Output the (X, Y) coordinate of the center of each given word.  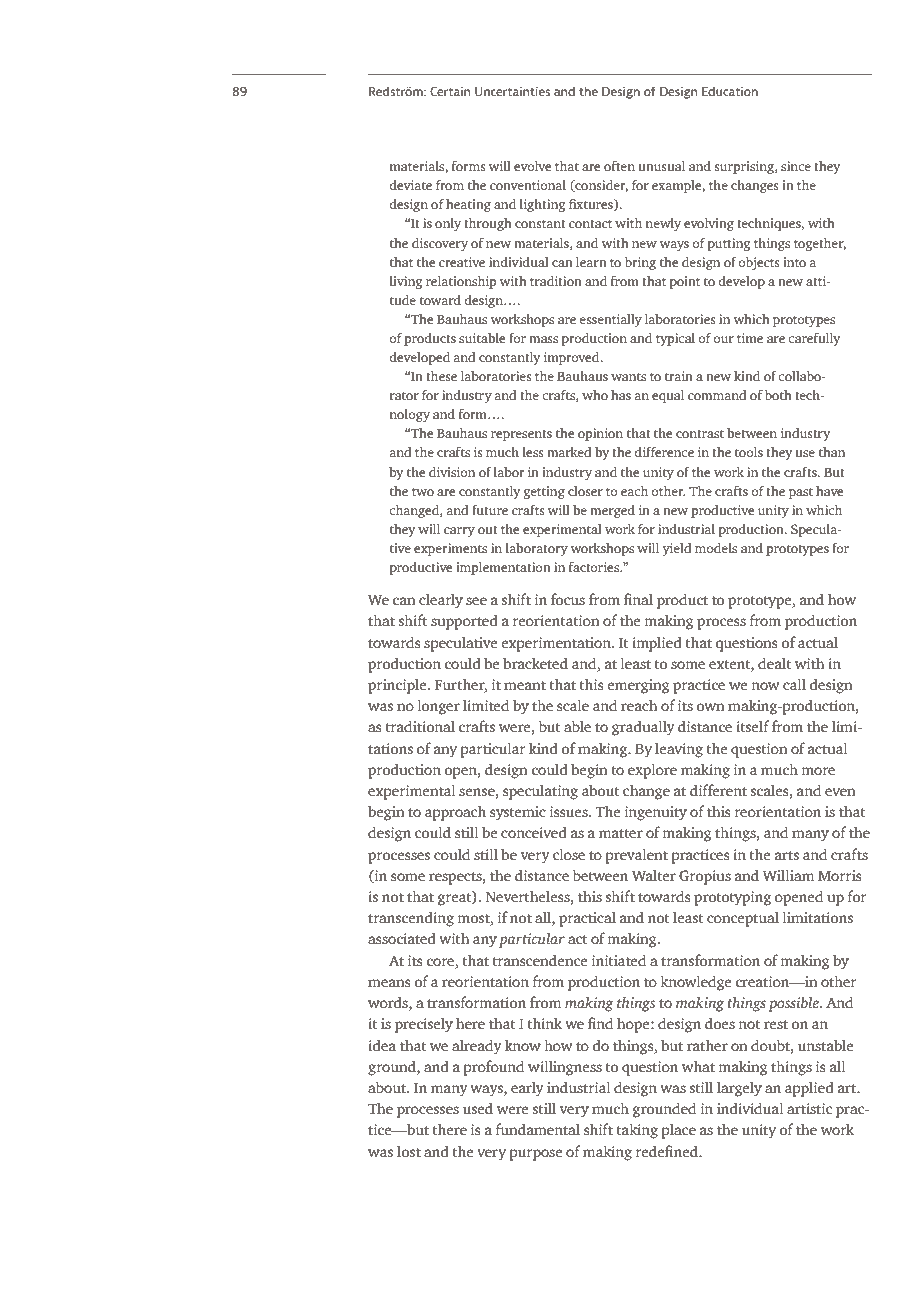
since (796, 166)
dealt (774, 664)
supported (464, 622)
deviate (410, 185)
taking (637, 1131)
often (619, 165)
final (638, 599)
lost (409, 1152)
